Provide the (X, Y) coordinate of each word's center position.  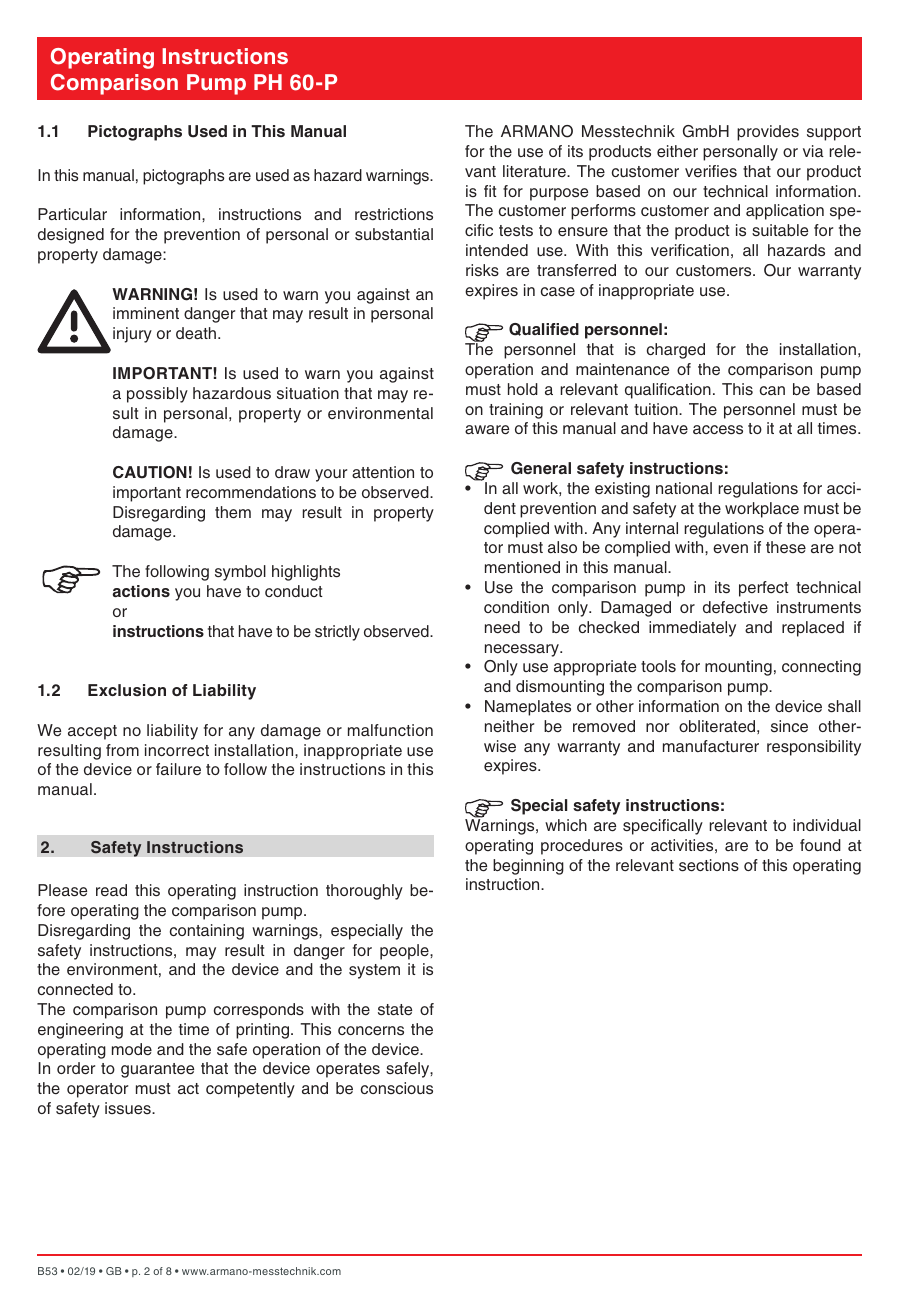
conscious (397, 1088)
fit (490, 191)
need (502, 627)
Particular (72, 214)
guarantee (157, 1070)
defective (735, 607)
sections (709, 865)
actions (141, 591)
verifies (711, 171)
